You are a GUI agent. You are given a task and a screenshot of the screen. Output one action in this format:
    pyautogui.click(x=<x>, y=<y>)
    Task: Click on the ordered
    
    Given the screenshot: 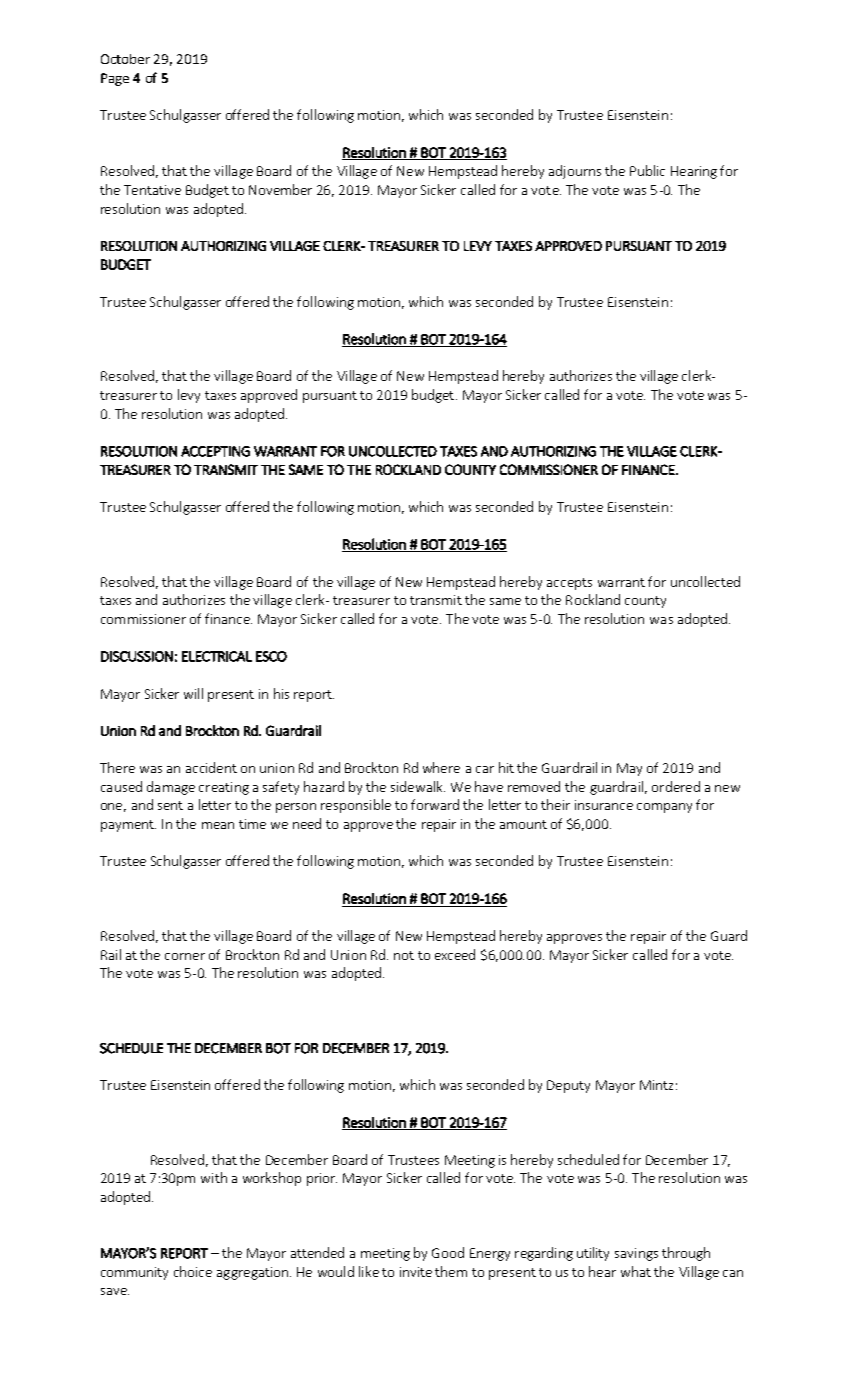 What is the action you would take?
    pyautogui.click(x=676, y=786)
